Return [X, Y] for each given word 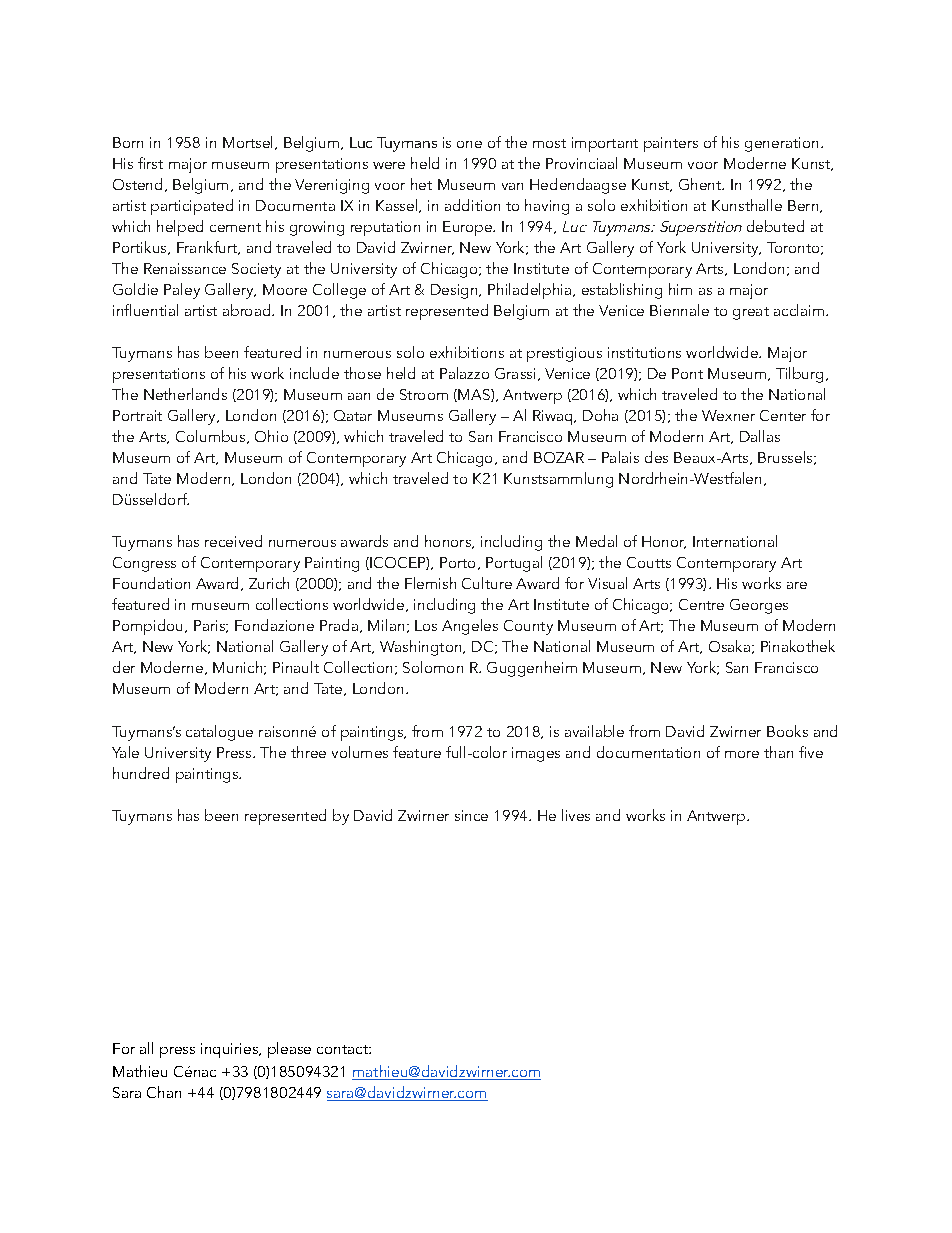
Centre [701, 604]
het [421, 184]
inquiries [230, 1050]
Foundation [151, 583]
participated [192, 207]
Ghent [701, 184]
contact [343, 1049]
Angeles [470, 627]
